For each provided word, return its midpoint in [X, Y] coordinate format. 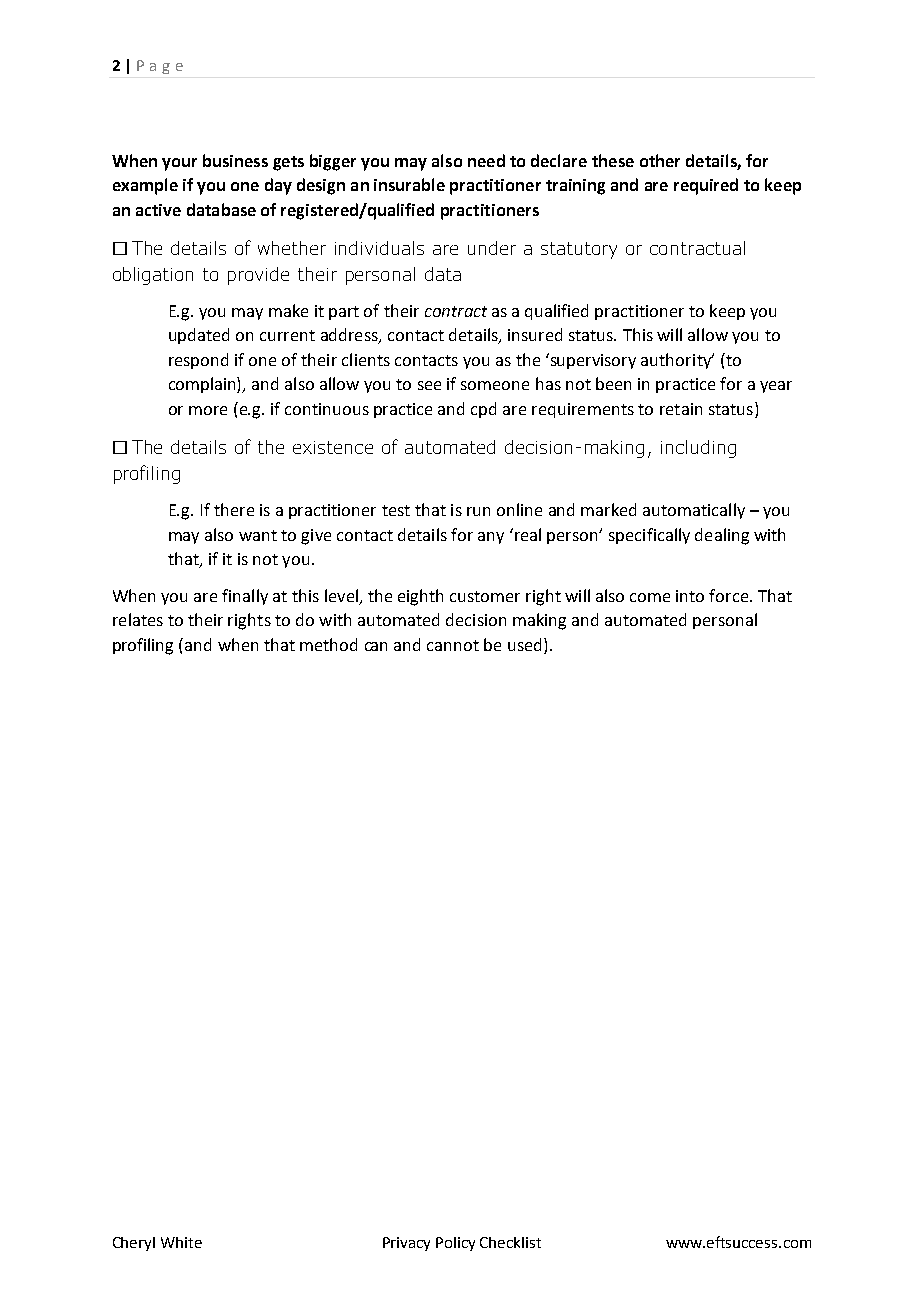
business [235, 160]
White [181, 1242]
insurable [409, 184]
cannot [453, 645]
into [690, 596]
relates [138, 619]
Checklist [510, 1242]
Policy [455, 1244]
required [706, 186]
